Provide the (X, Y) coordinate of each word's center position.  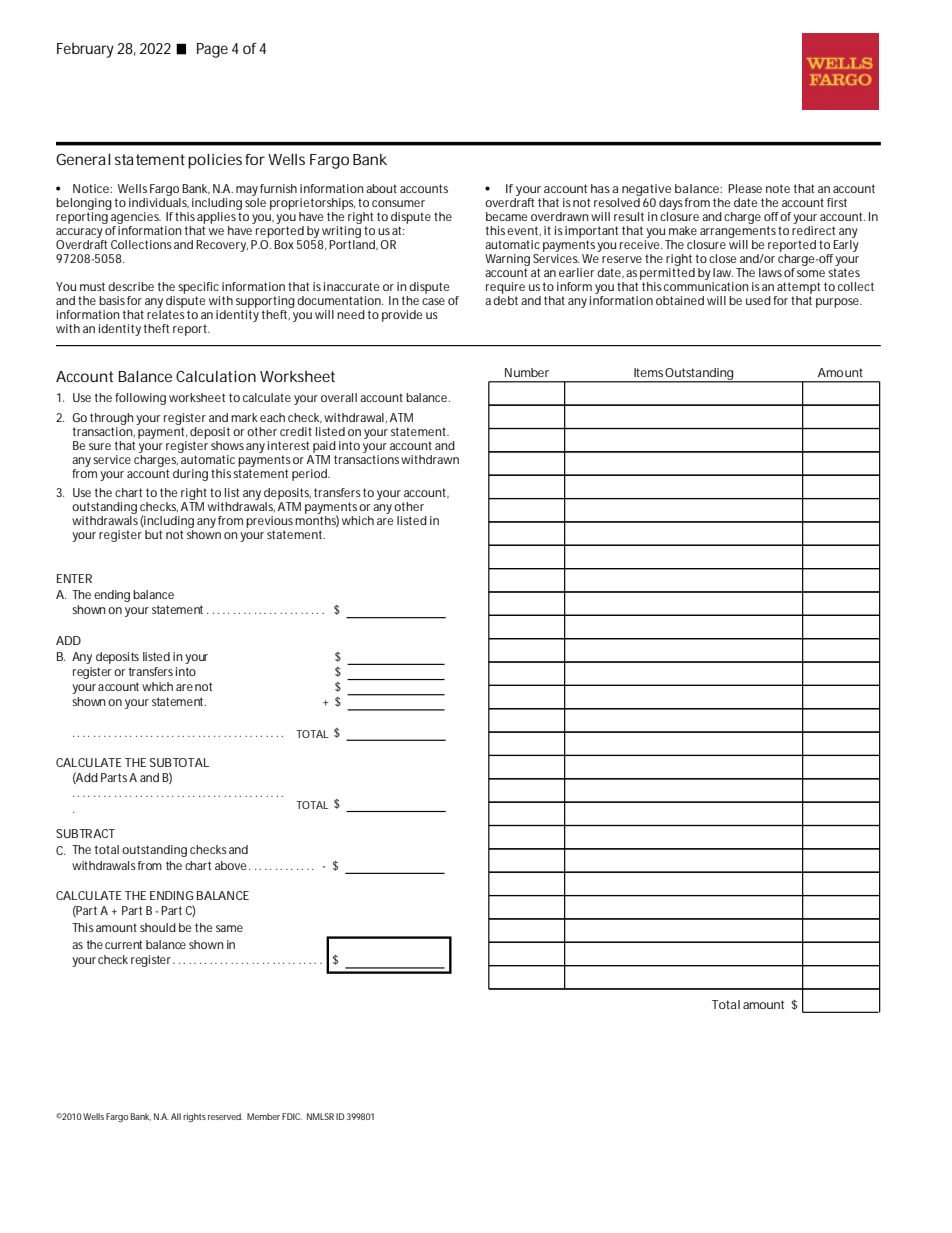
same (229, 928)
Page (212, 50)
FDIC (292, 1116)
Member (263, 1116)
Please (745, 188)
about (381, 188)
